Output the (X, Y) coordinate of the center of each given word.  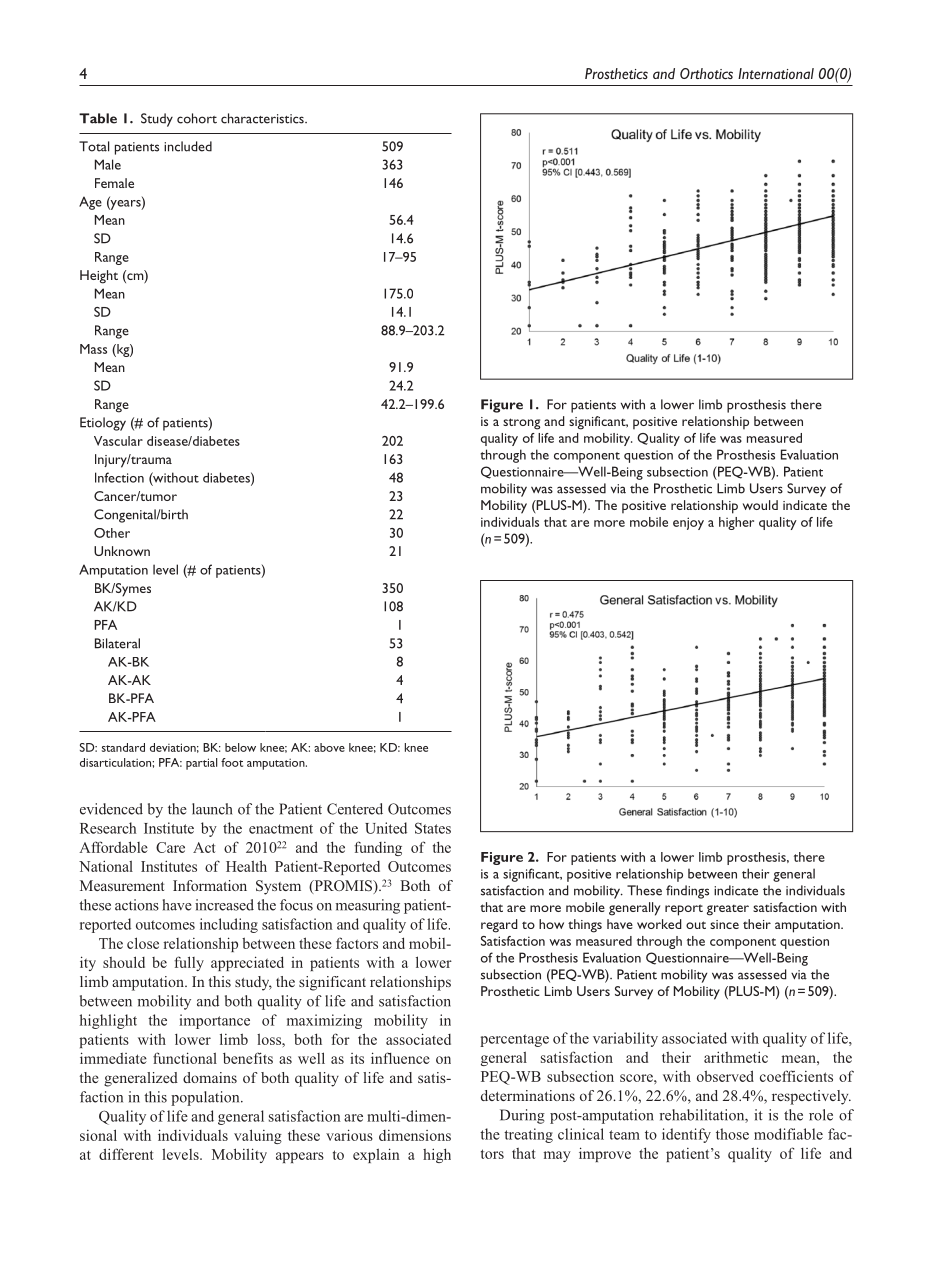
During (522, 1116)
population (206, 1098)
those (732, 1134)
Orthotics (706, 73)
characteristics (263, 118)
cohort (197, 118)
